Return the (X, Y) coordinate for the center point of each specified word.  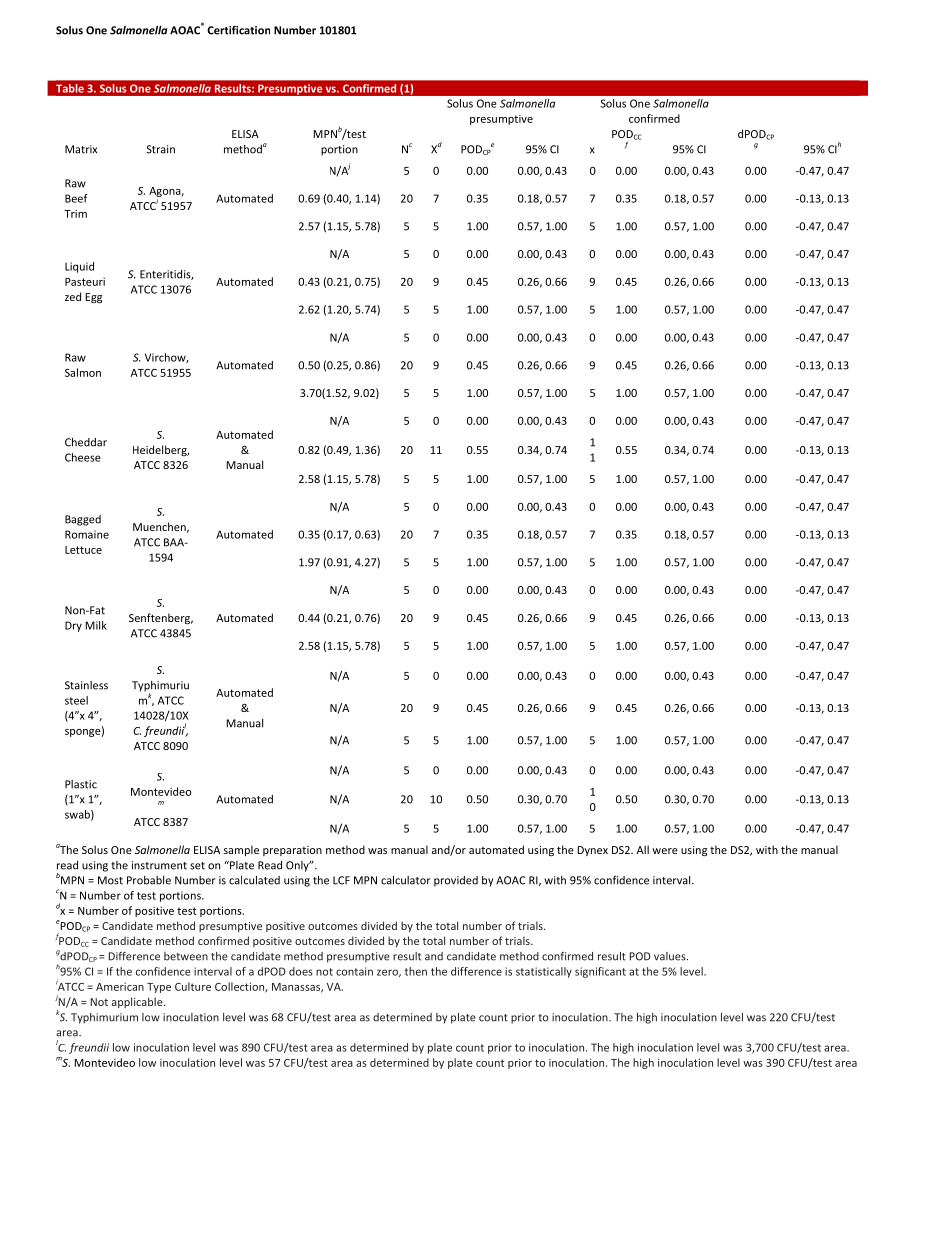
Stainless (86, 685)
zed (73, 296)
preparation (292, 851)
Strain (160, 149)
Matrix (81, 149)
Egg (93, 298)
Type (159, 988)
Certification (238, 30)
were (665, 851)
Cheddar (86, 442)
